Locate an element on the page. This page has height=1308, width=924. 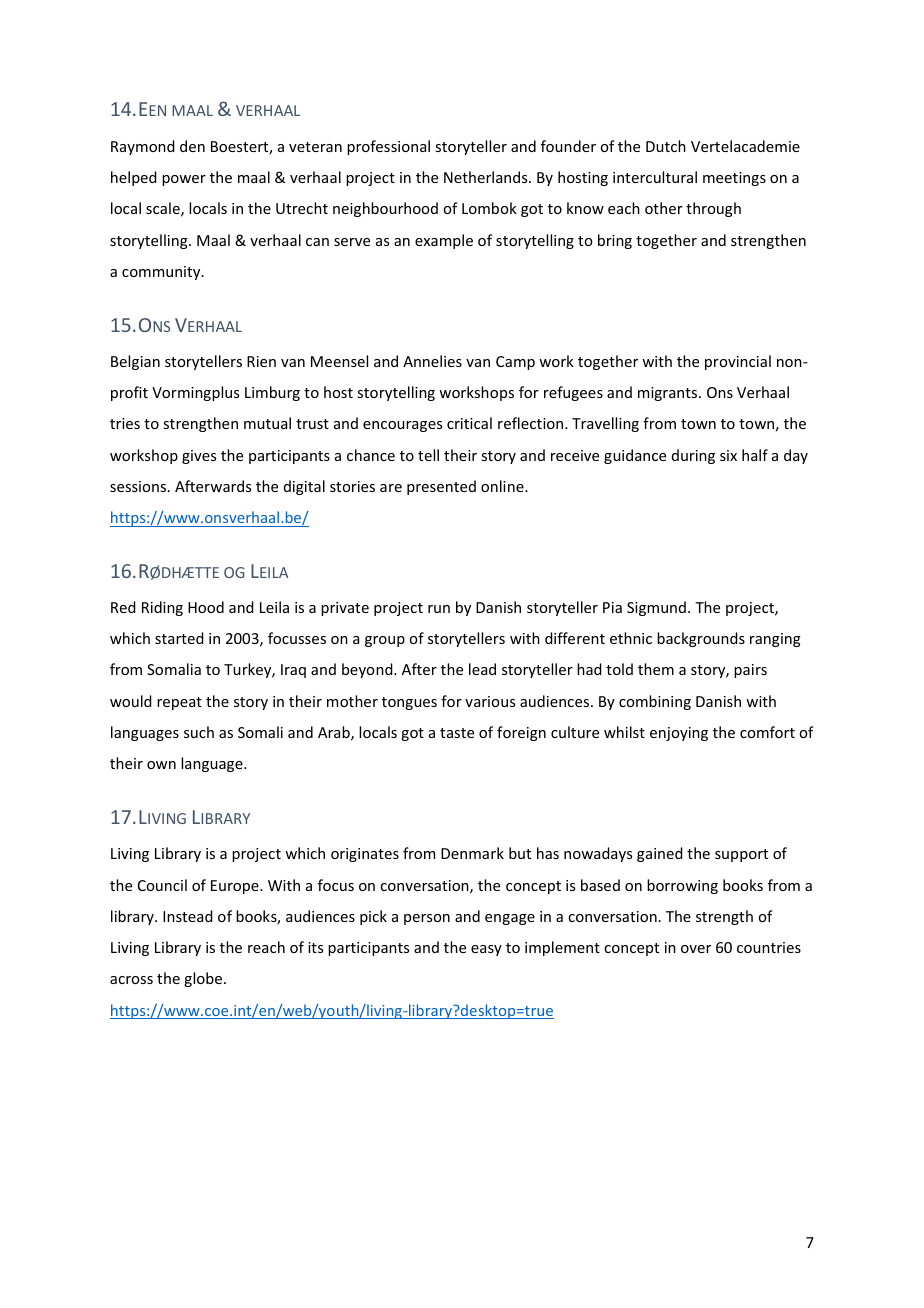
Netherlands is located at coordinates (487, 177).
